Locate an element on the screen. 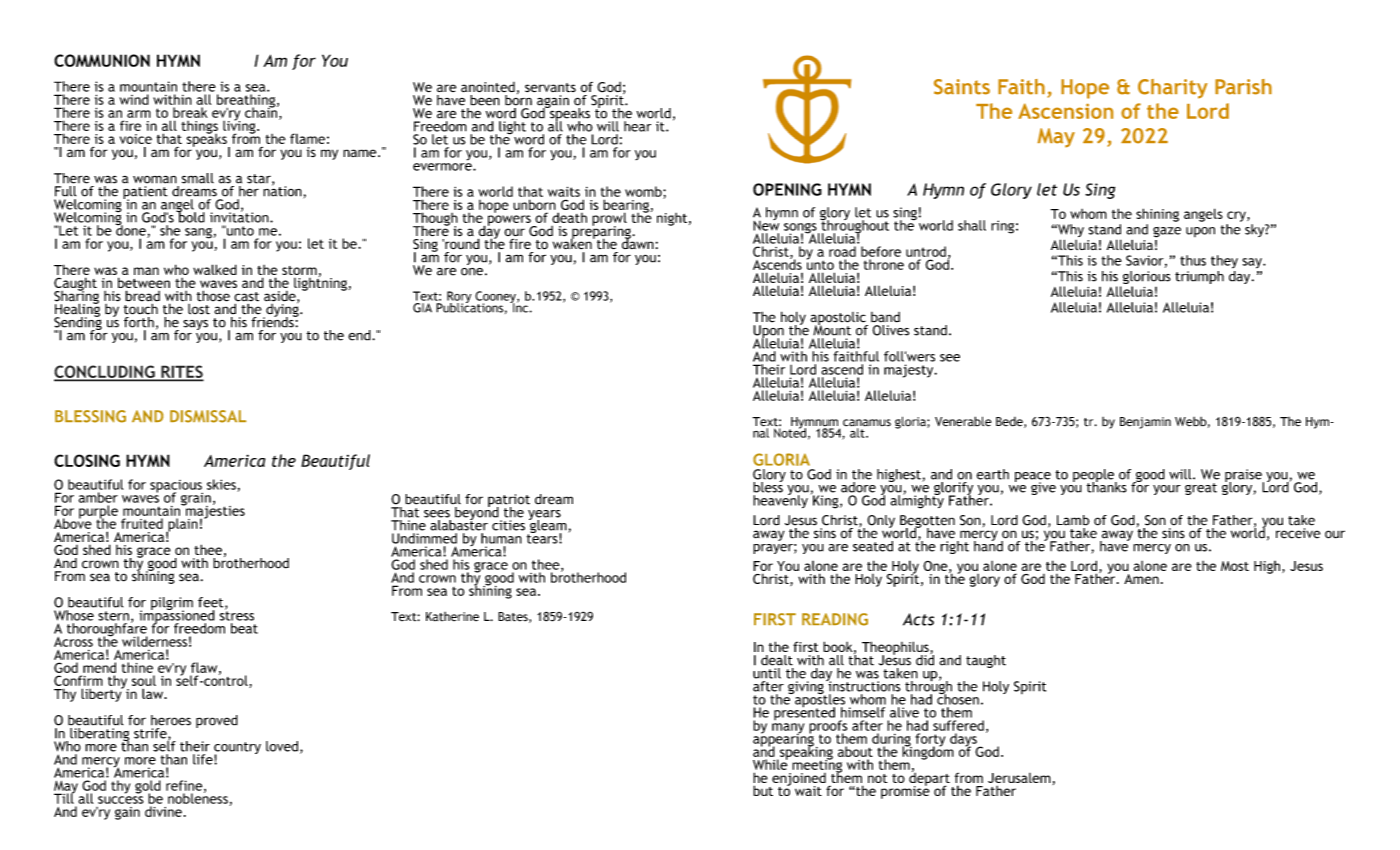 This screenshot has height=850, width=1400. divine is located at coordinates (163, 811).
